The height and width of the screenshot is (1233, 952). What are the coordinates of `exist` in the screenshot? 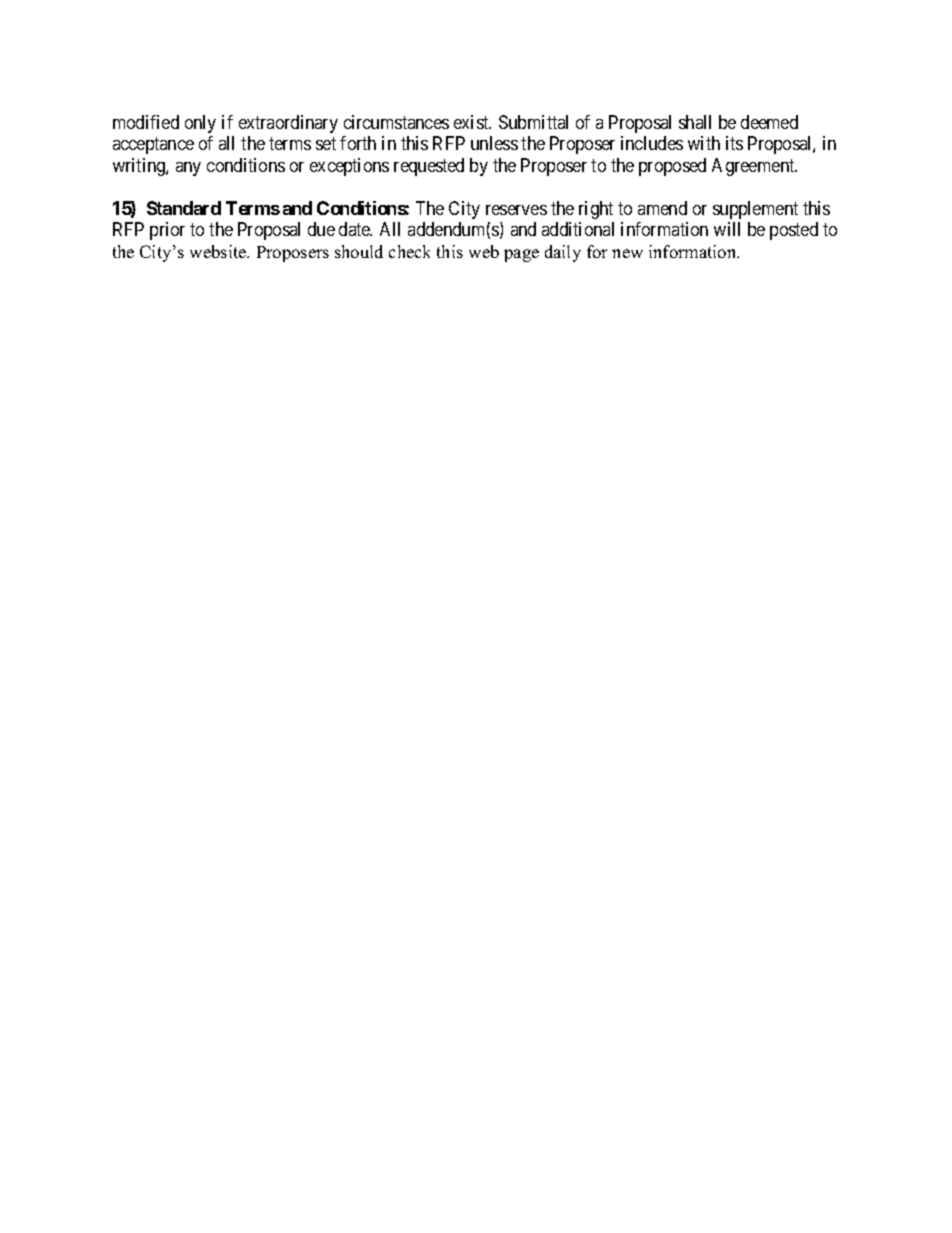 It's located at (472, 122).
